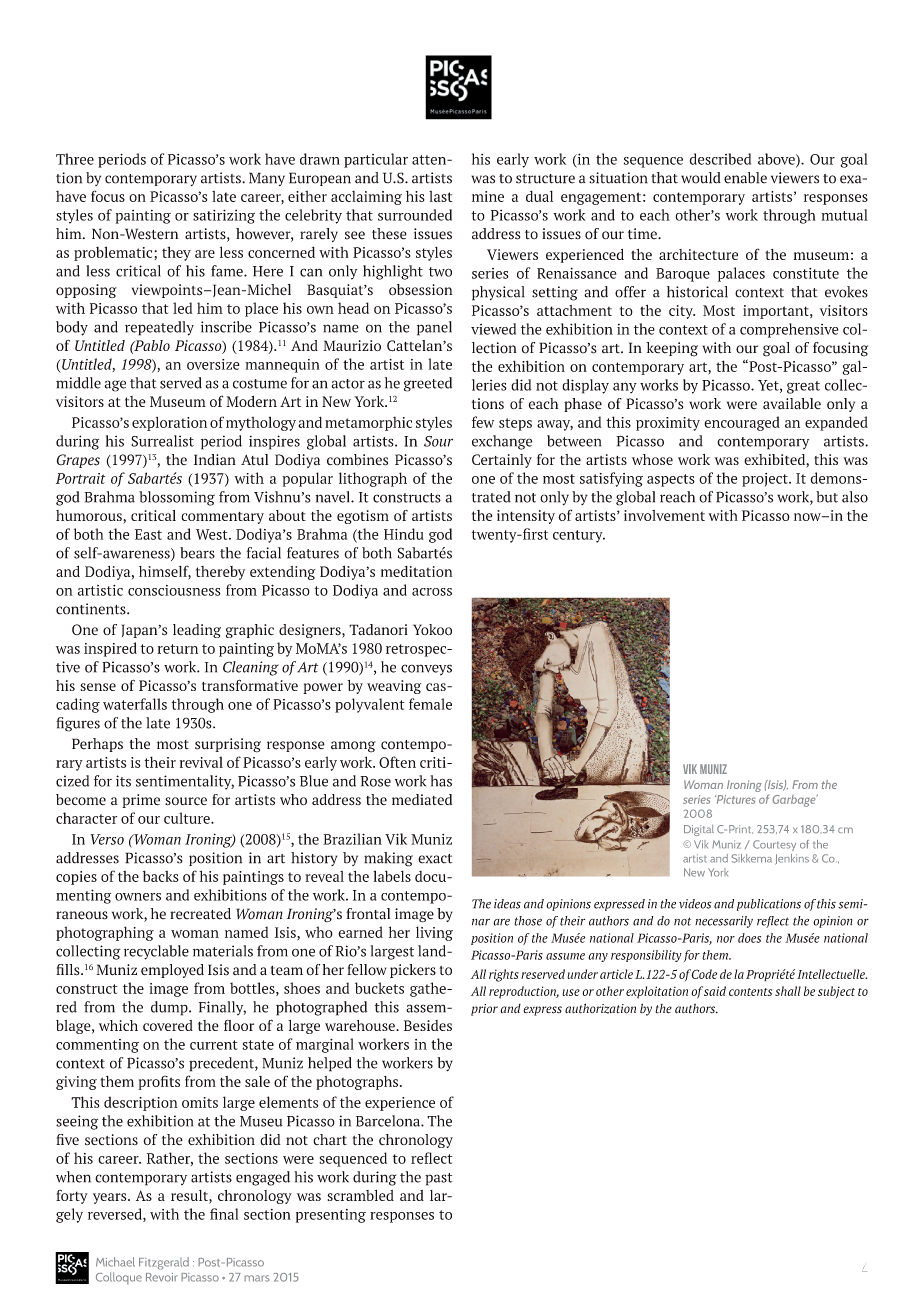 This screenshot has width=924, height=1308. What do you see at coordinates (745, 178) in the screenshot?
I see `enable` at bounding box center [745, 178].
